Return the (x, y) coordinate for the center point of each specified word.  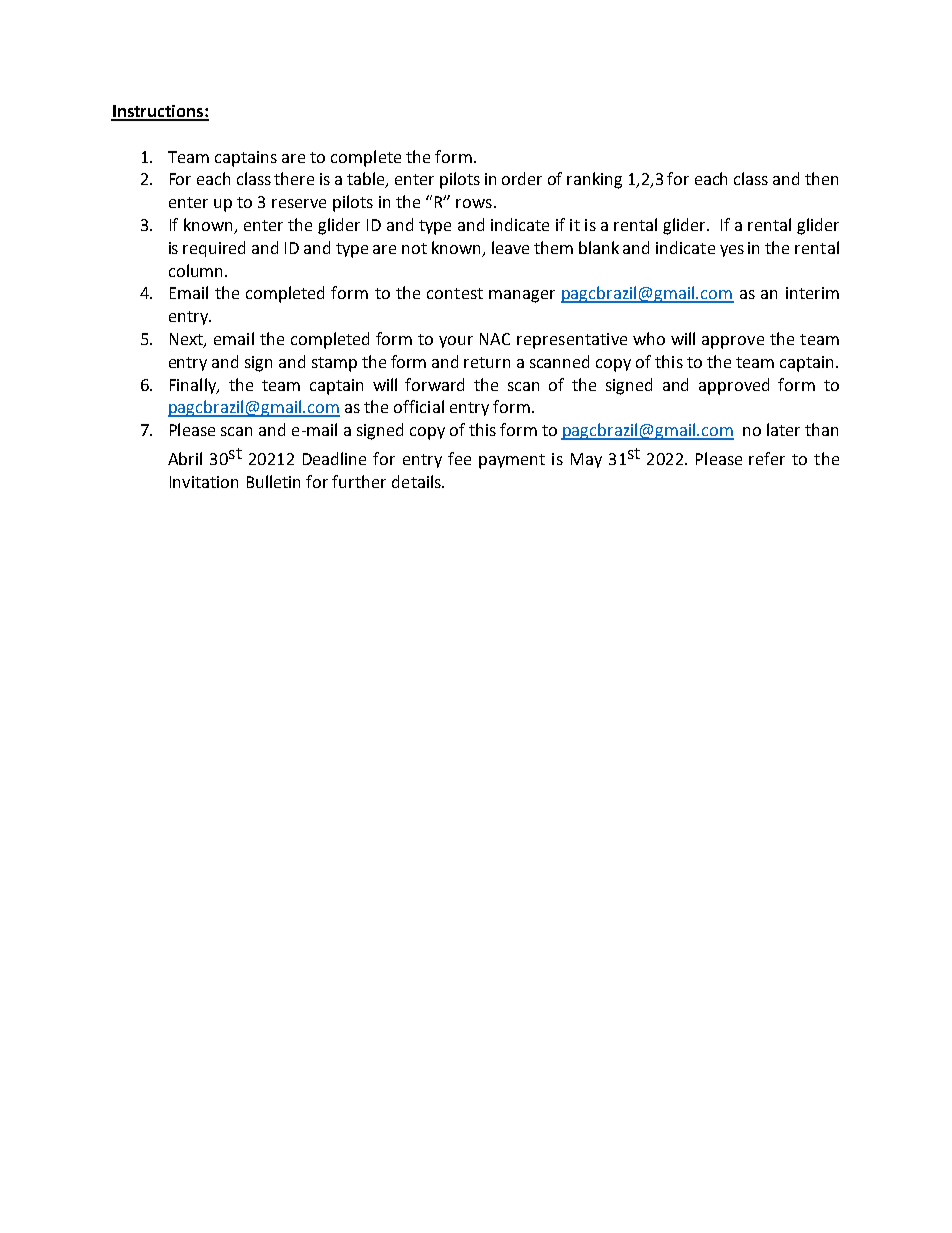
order (522, 178)
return (487, 362)
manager (522, 296)
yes (732, 251)
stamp (334, 364)
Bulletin (273, 481)
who (649, 338)
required (214, 249)
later (783, 429)
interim (812, 293)
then (821, 178)
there (294, 178)
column (195, 270)
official (419, 406)
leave (510, 247)
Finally (194, 386)
